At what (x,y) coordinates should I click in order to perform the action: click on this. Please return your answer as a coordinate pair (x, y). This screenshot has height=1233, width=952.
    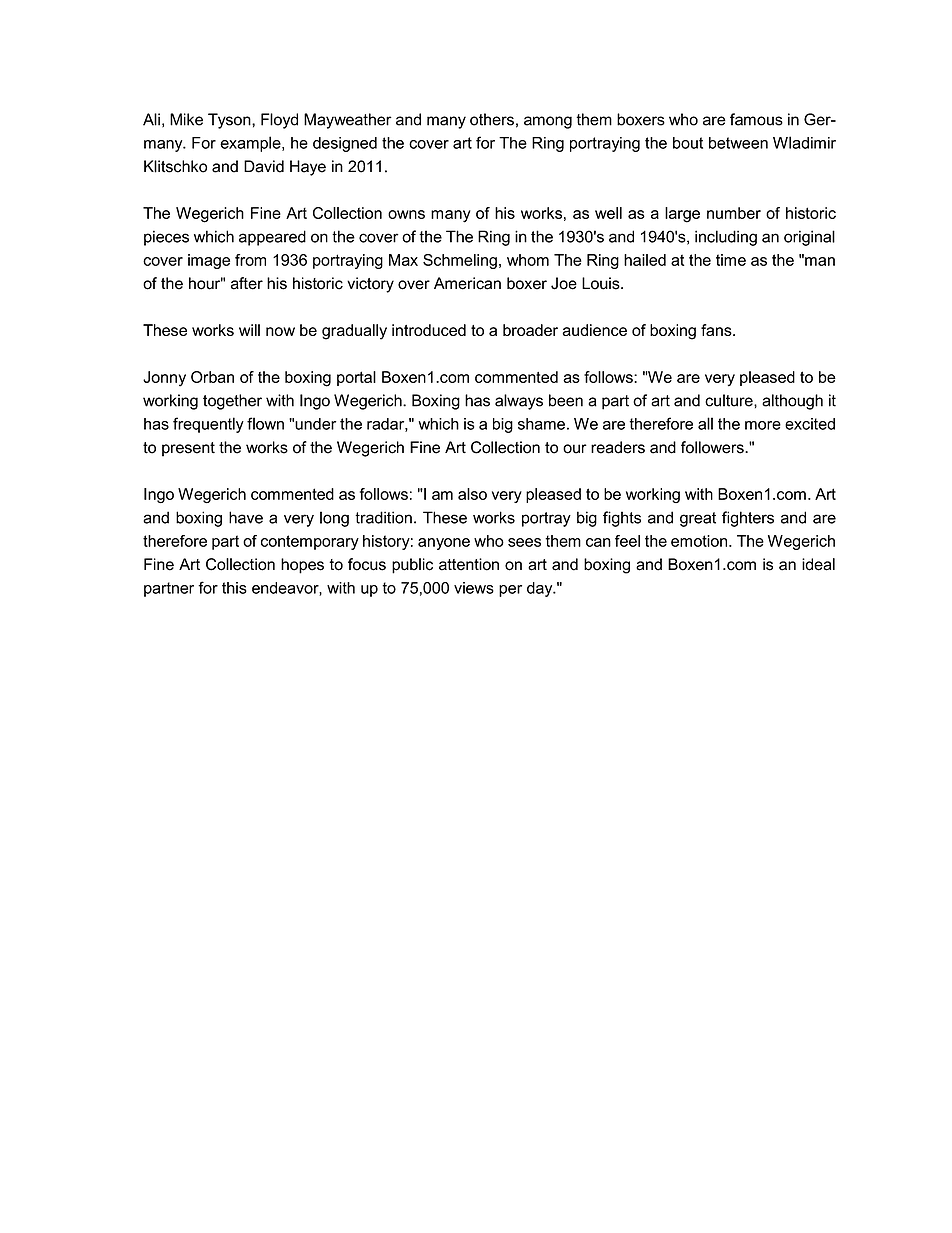
    Looking at the image, I should click on (234, 588).
